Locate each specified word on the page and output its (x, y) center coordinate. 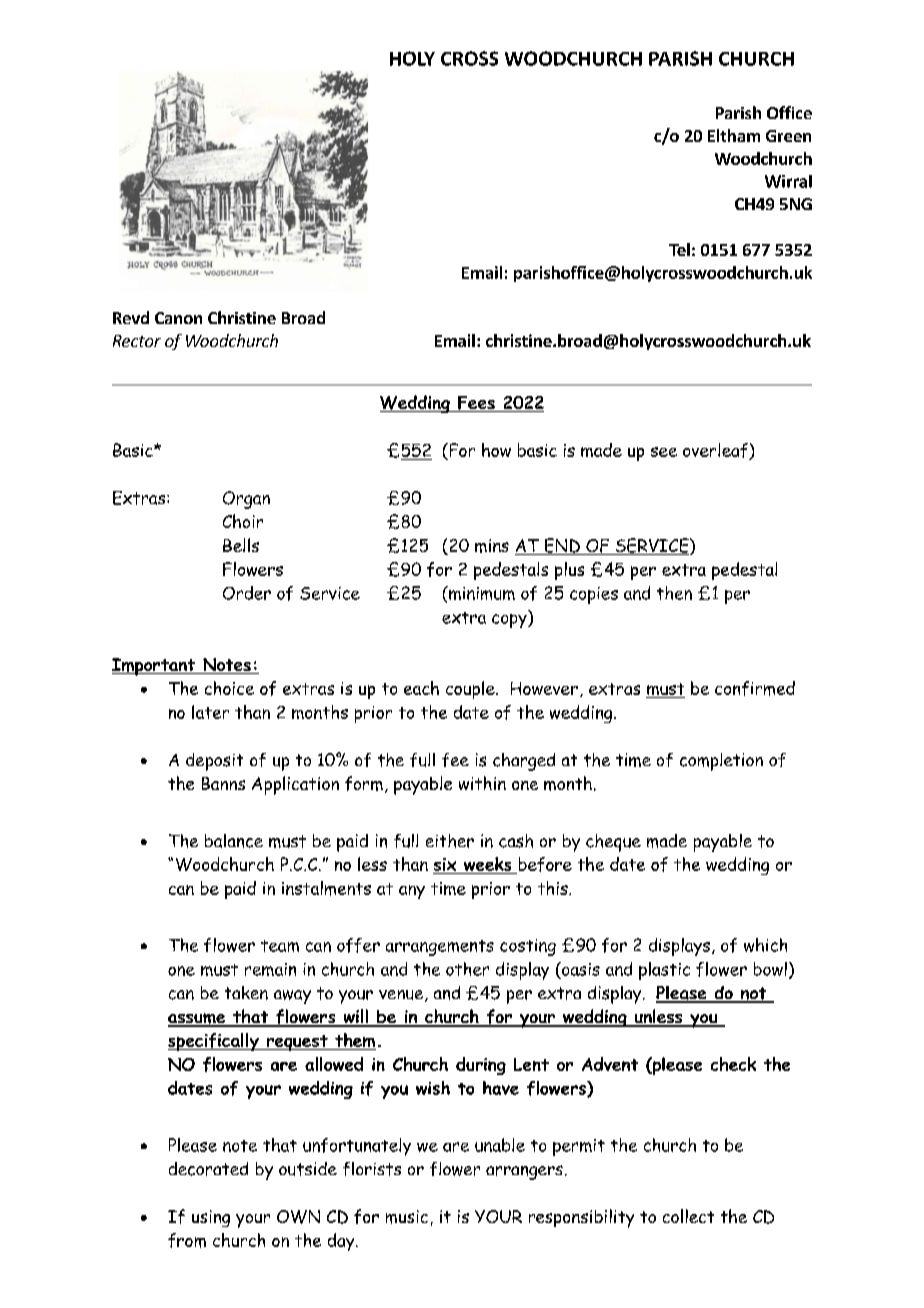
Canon (178, 318)
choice (229, 688)
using (211, 1218)
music (407, 1217)
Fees (476, 404)
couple (471, 690)
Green (788, 136)
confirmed (755, 688)
